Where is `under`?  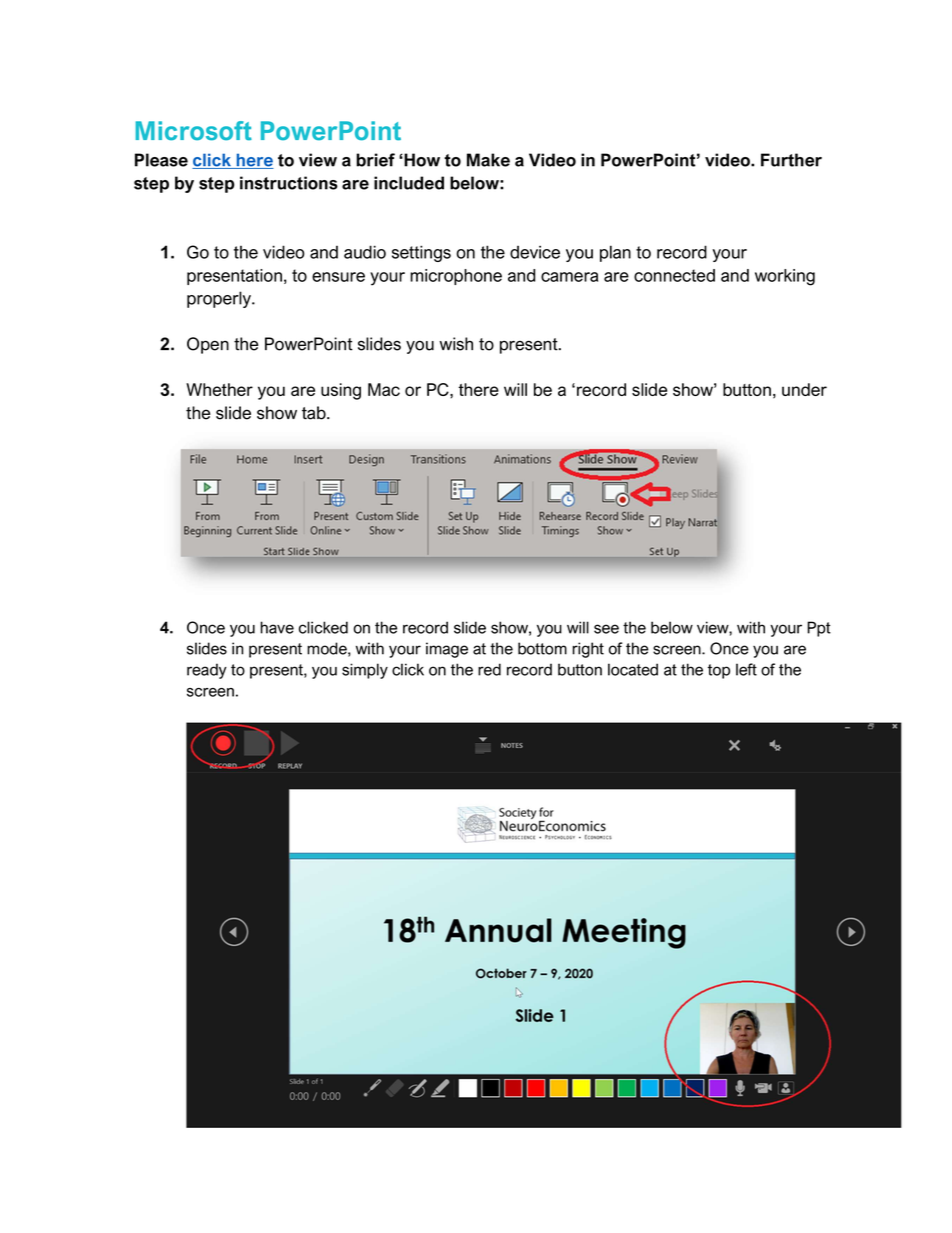
under is located at coordinates (804, 389).
